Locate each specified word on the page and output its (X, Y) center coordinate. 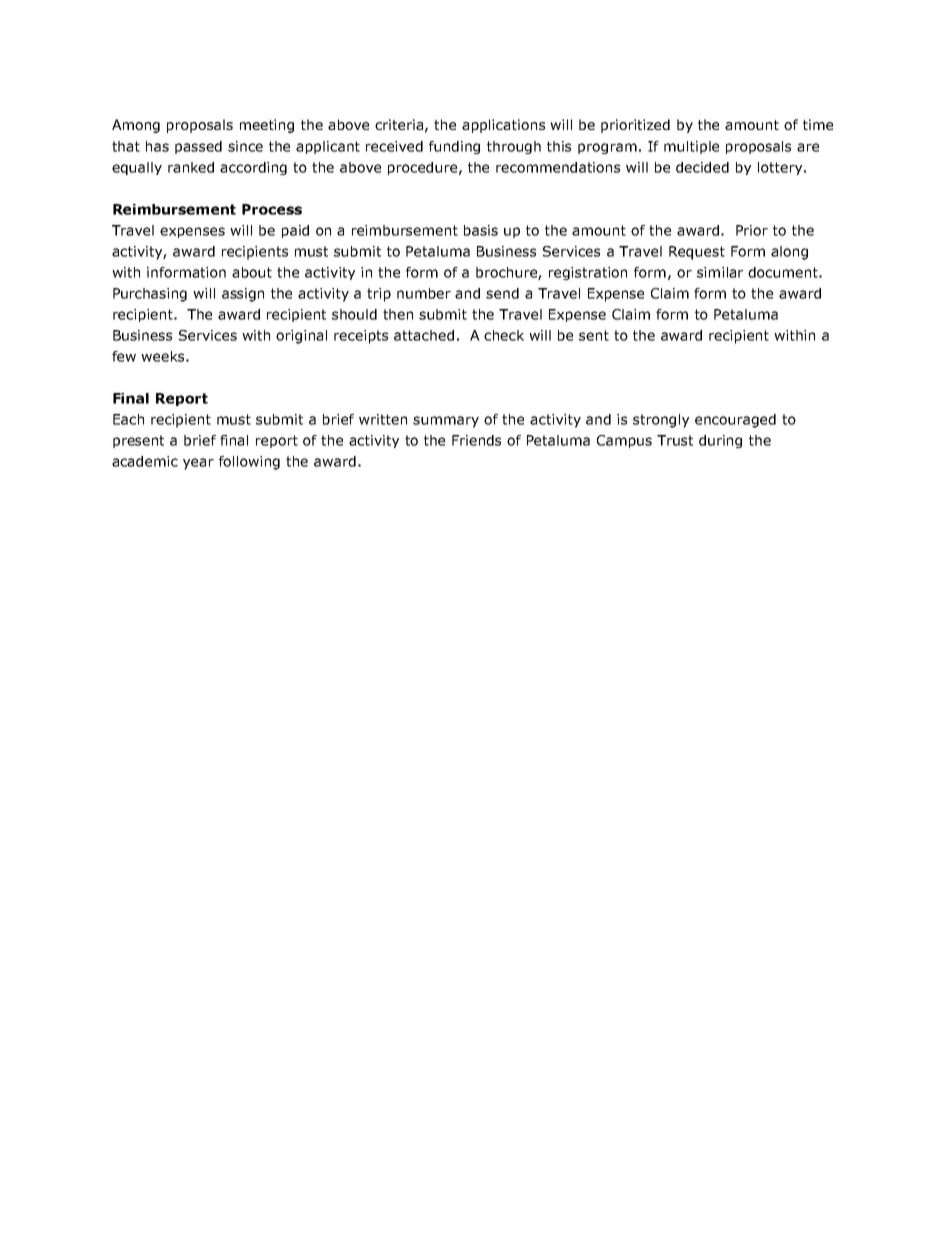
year (198, 464)
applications (503, 126)
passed (198, 147)
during (720, 441)
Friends (476, 440)
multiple (691, 147)
